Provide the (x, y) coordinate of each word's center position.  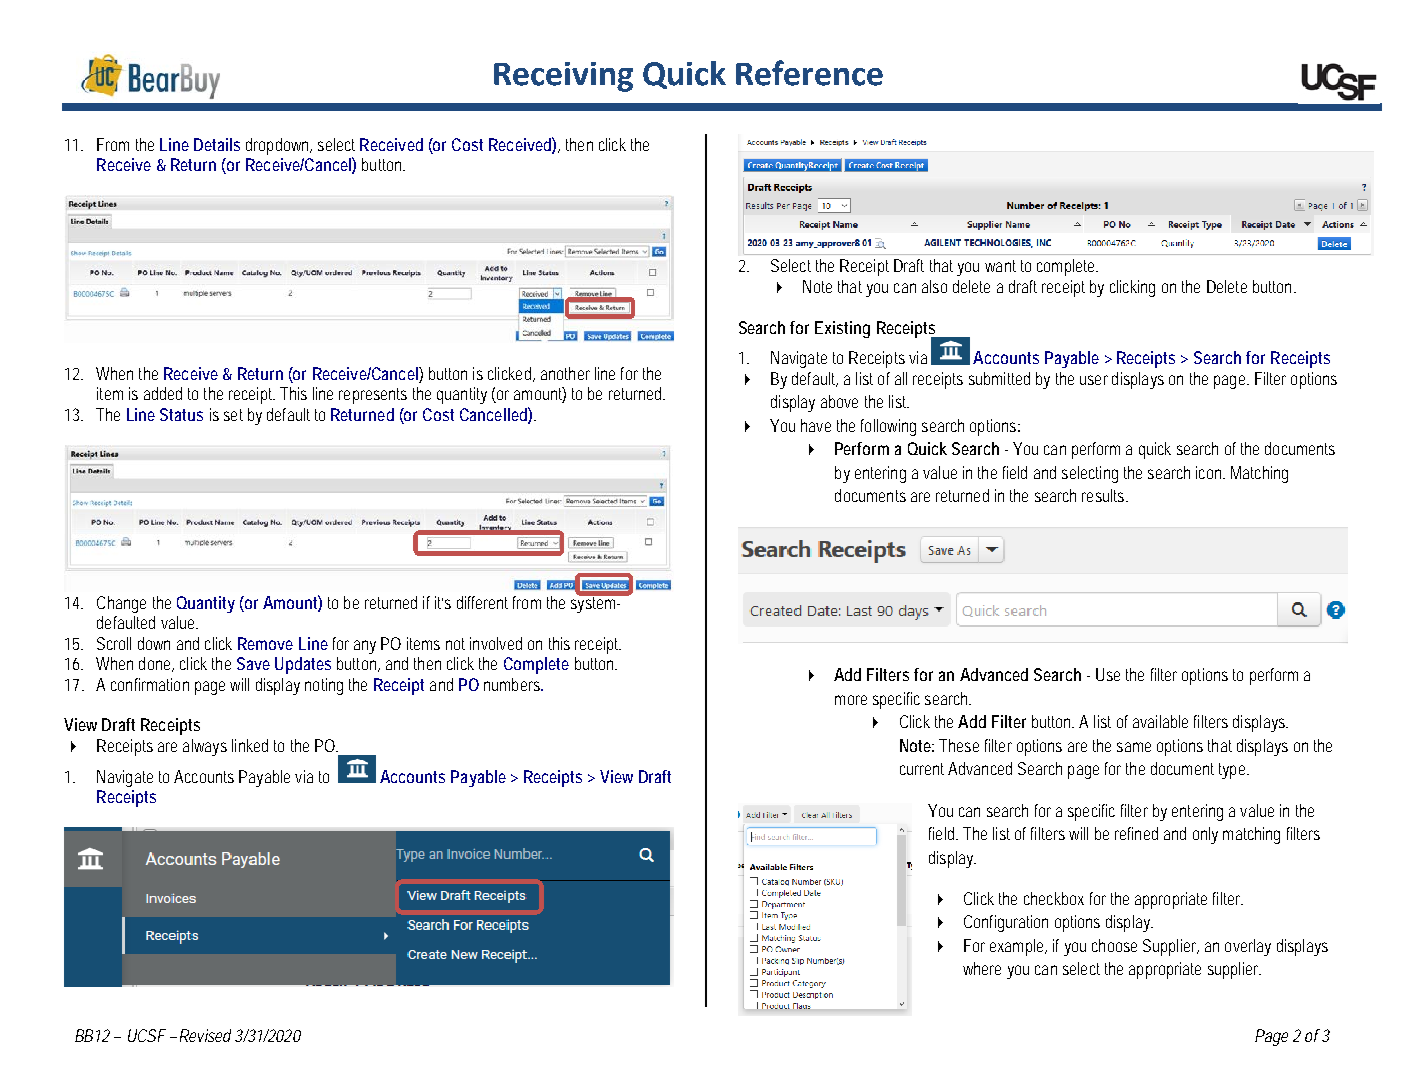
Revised (205, 1035)
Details (217, 144)
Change (121, 604)
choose (1114, 945)
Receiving (563, 77)
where (982, 968)
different (482, 602)
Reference (809, 73)
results (1105, 495)
